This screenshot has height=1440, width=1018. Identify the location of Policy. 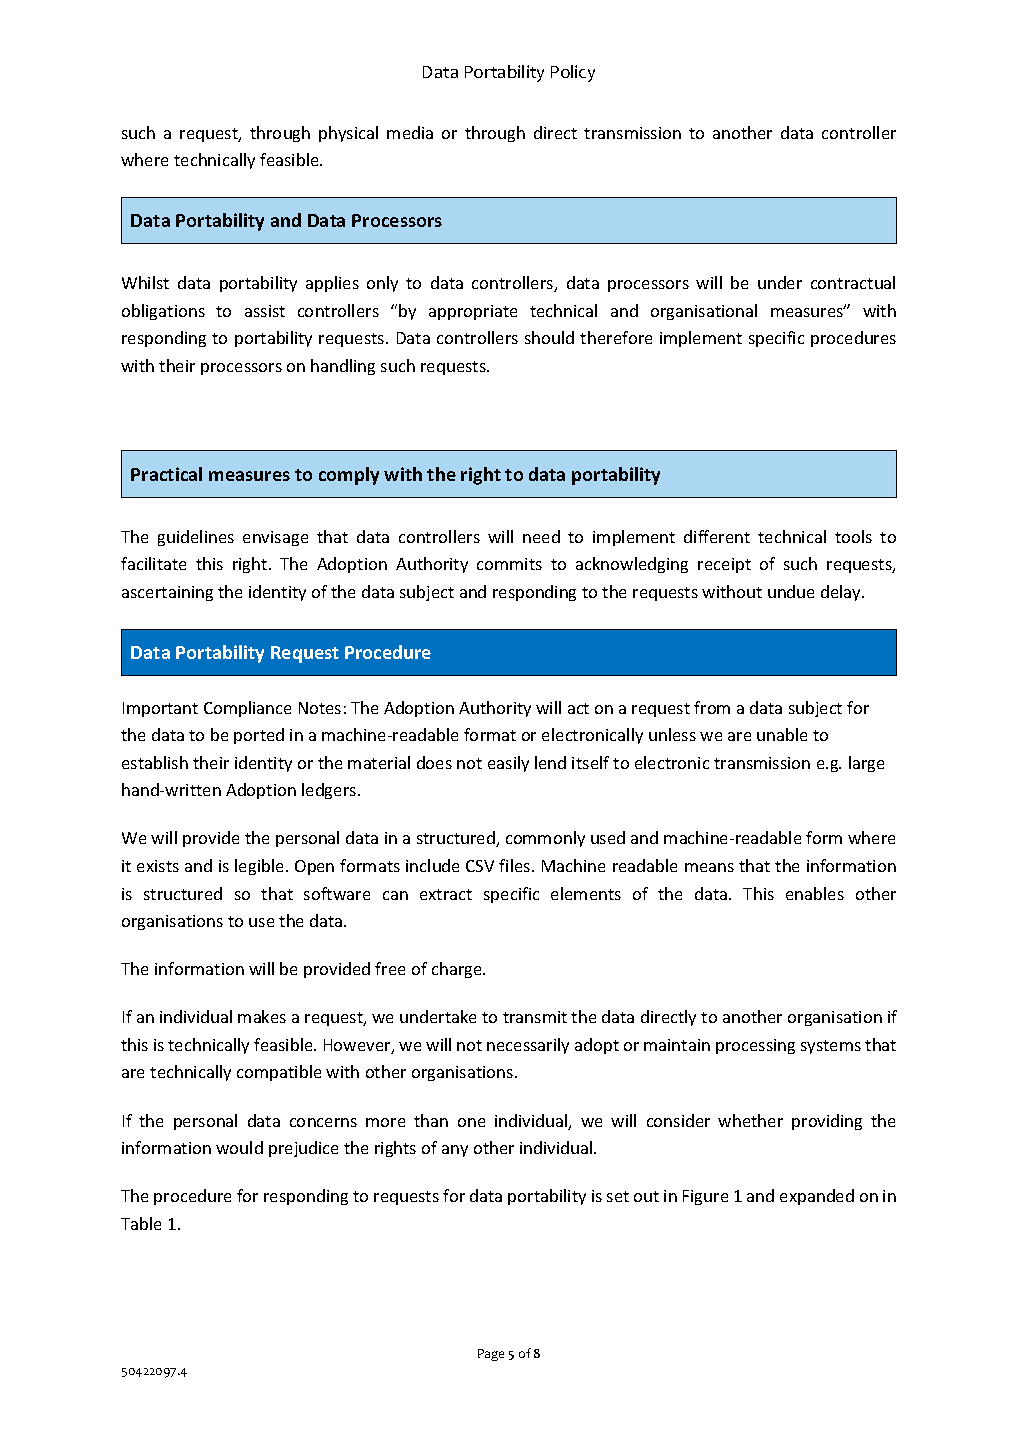
(573, 73).
